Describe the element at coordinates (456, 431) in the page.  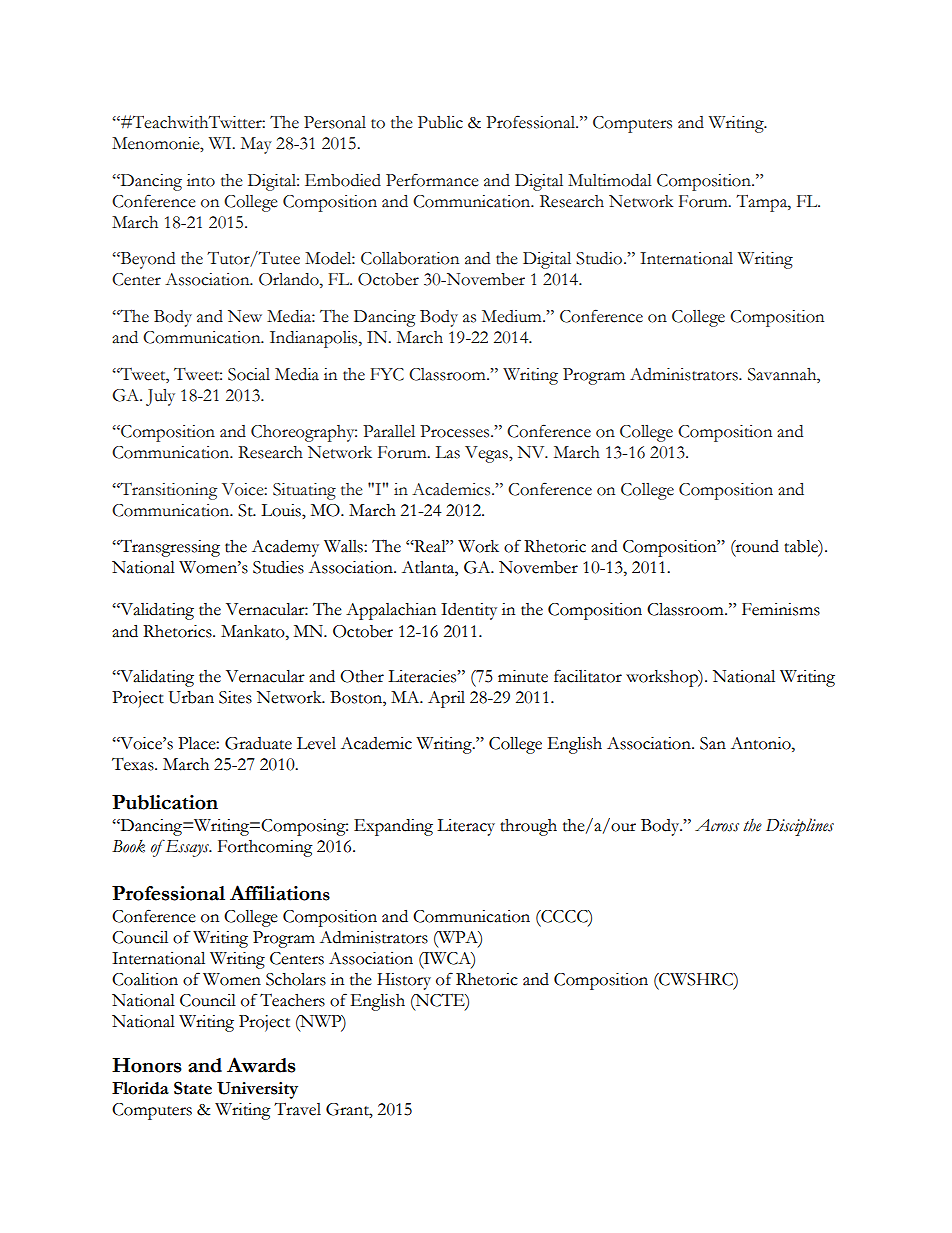
I see `Processes` at that location.
